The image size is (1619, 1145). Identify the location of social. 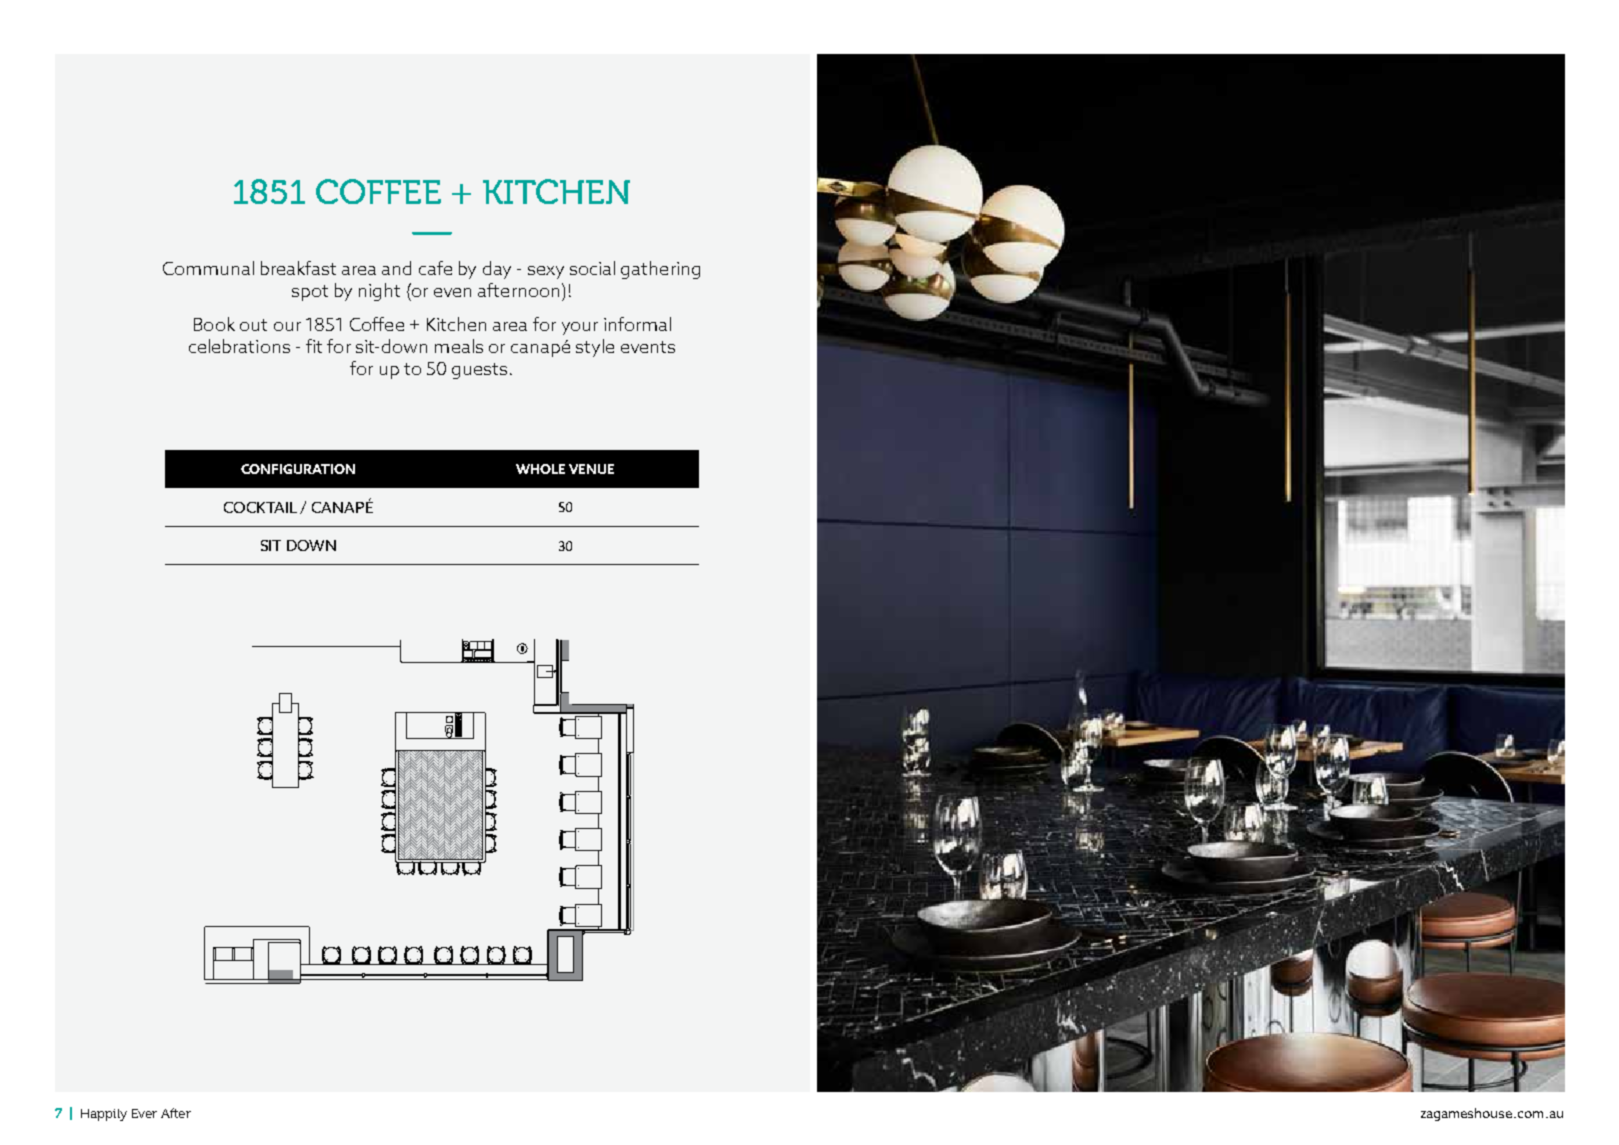
(592, 268).
